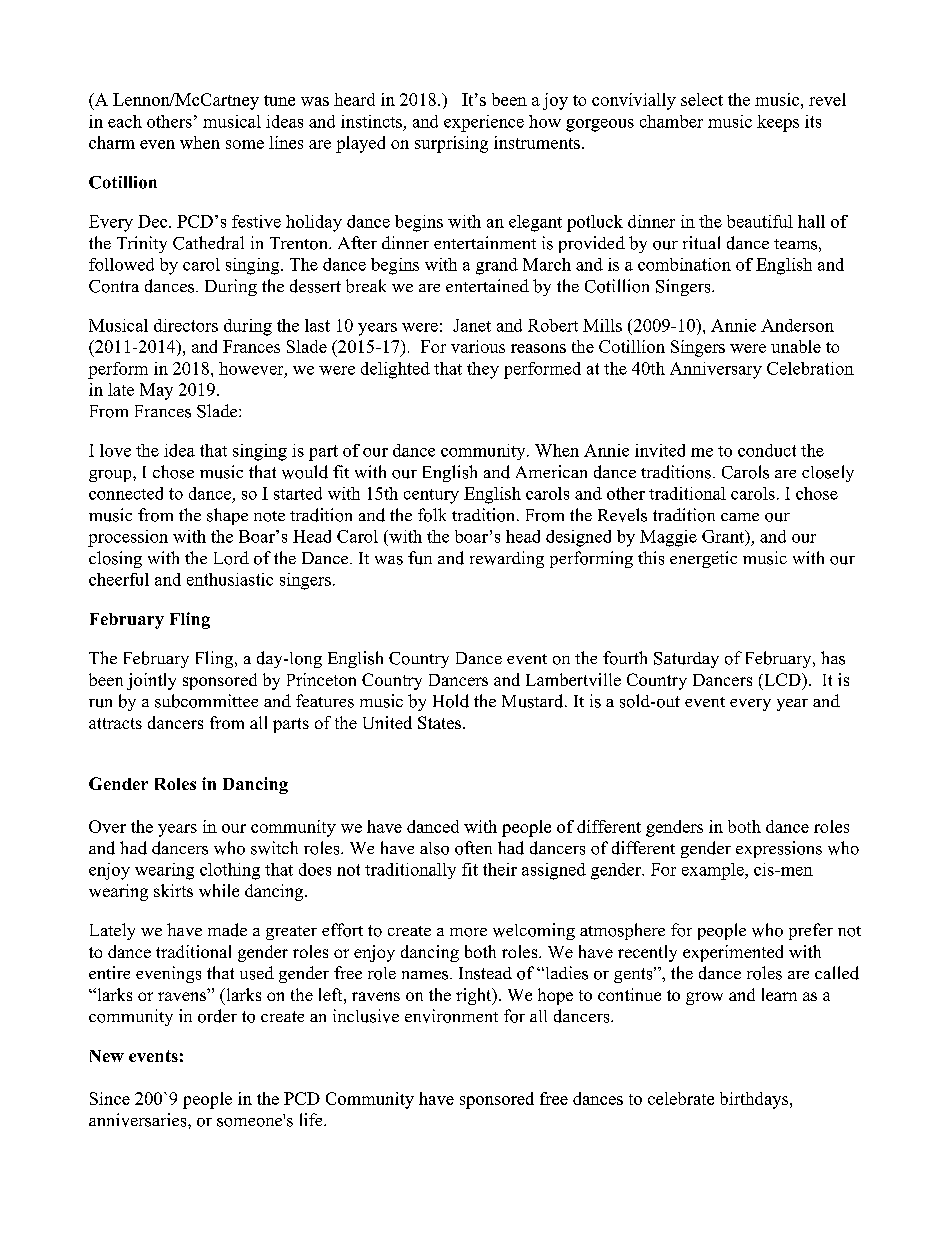 The height and width of the screenshot is (1233, 952). What do you see at coordinates (473, 848) in the screenshot?
I see `often` at bounding box center [473, 848].
